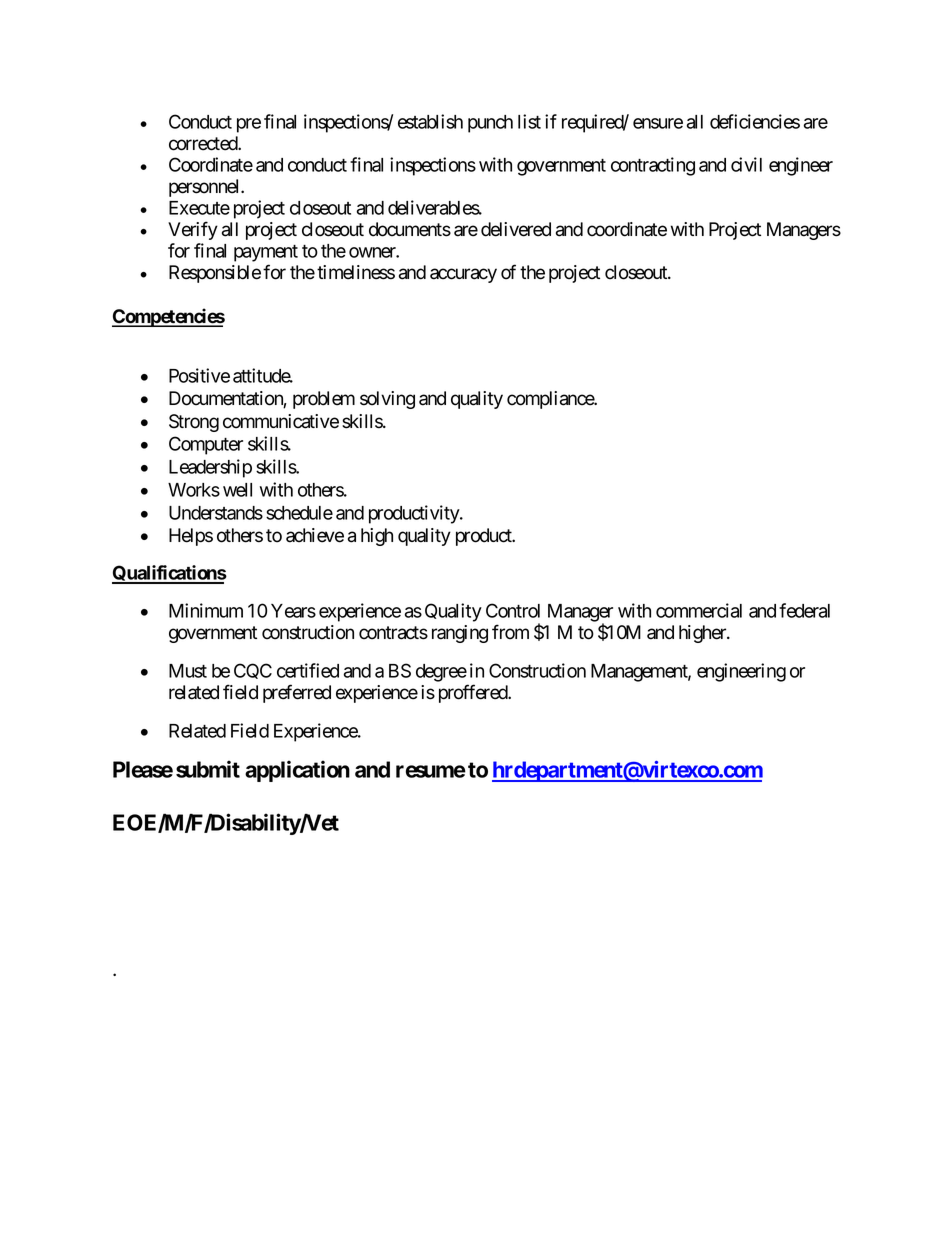  I want to click on delivered, so click(516, 229).
